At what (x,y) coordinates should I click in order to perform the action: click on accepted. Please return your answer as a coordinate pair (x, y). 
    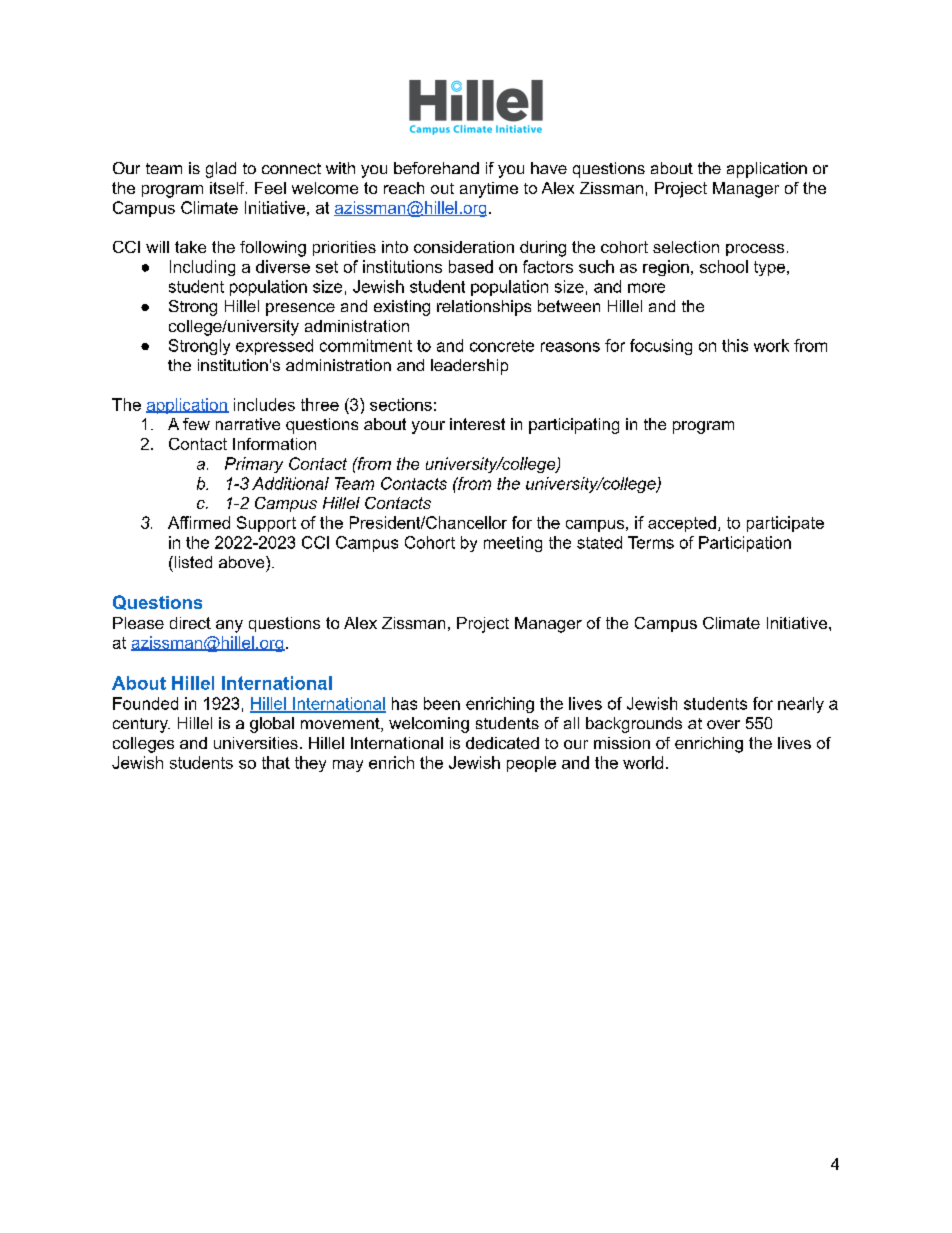
    Looking at the image, I should click on (682, 524).
